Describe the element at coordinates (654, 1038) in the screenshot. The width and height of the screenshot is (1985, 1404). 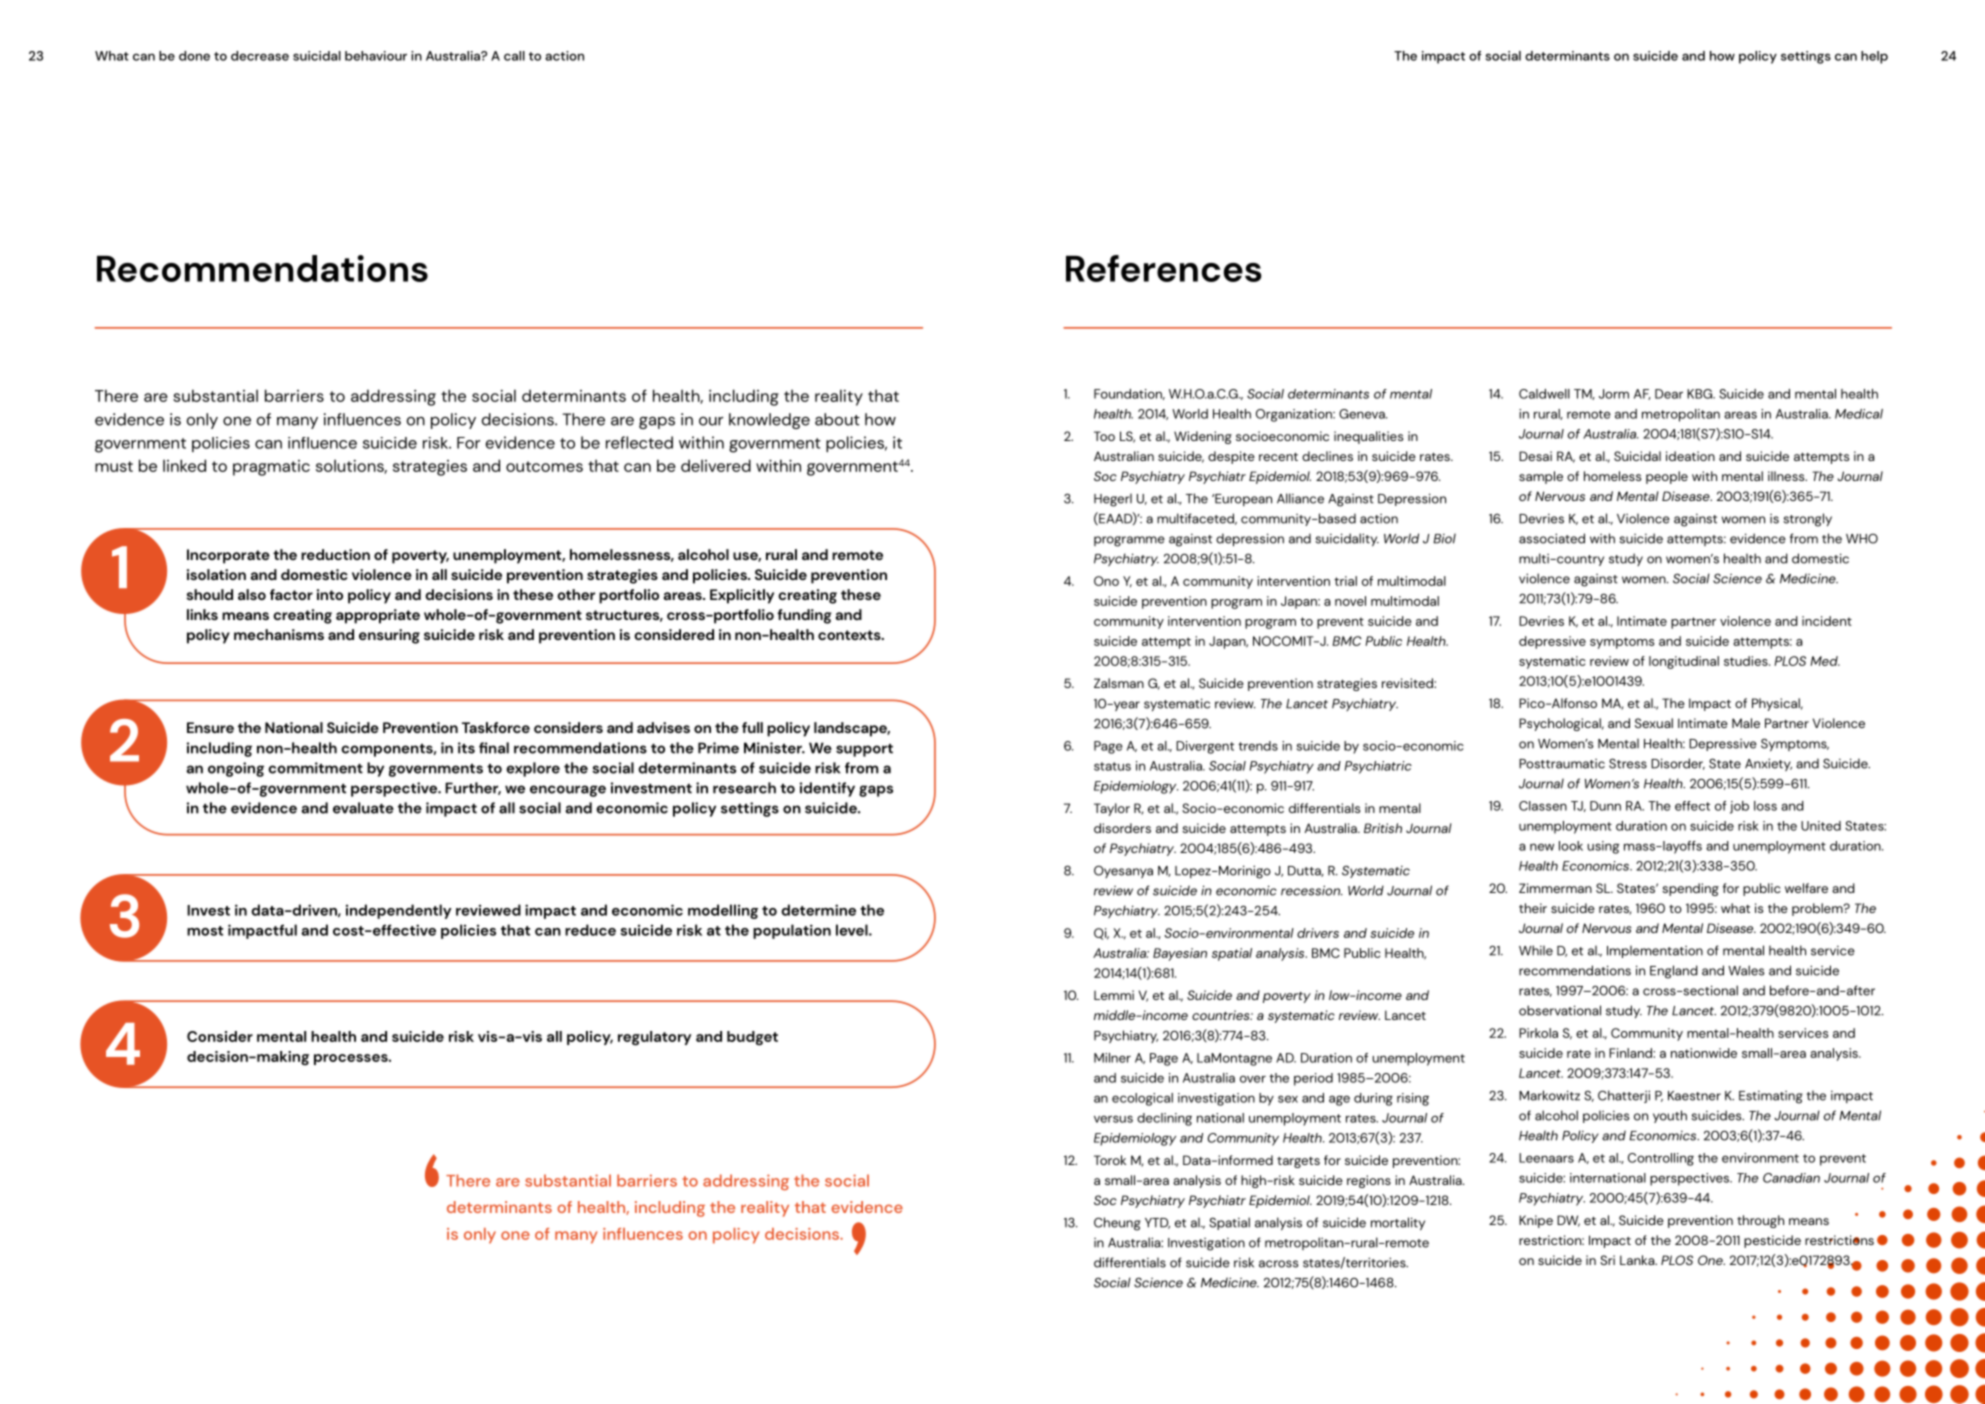
I see `regulatory` at that location.
